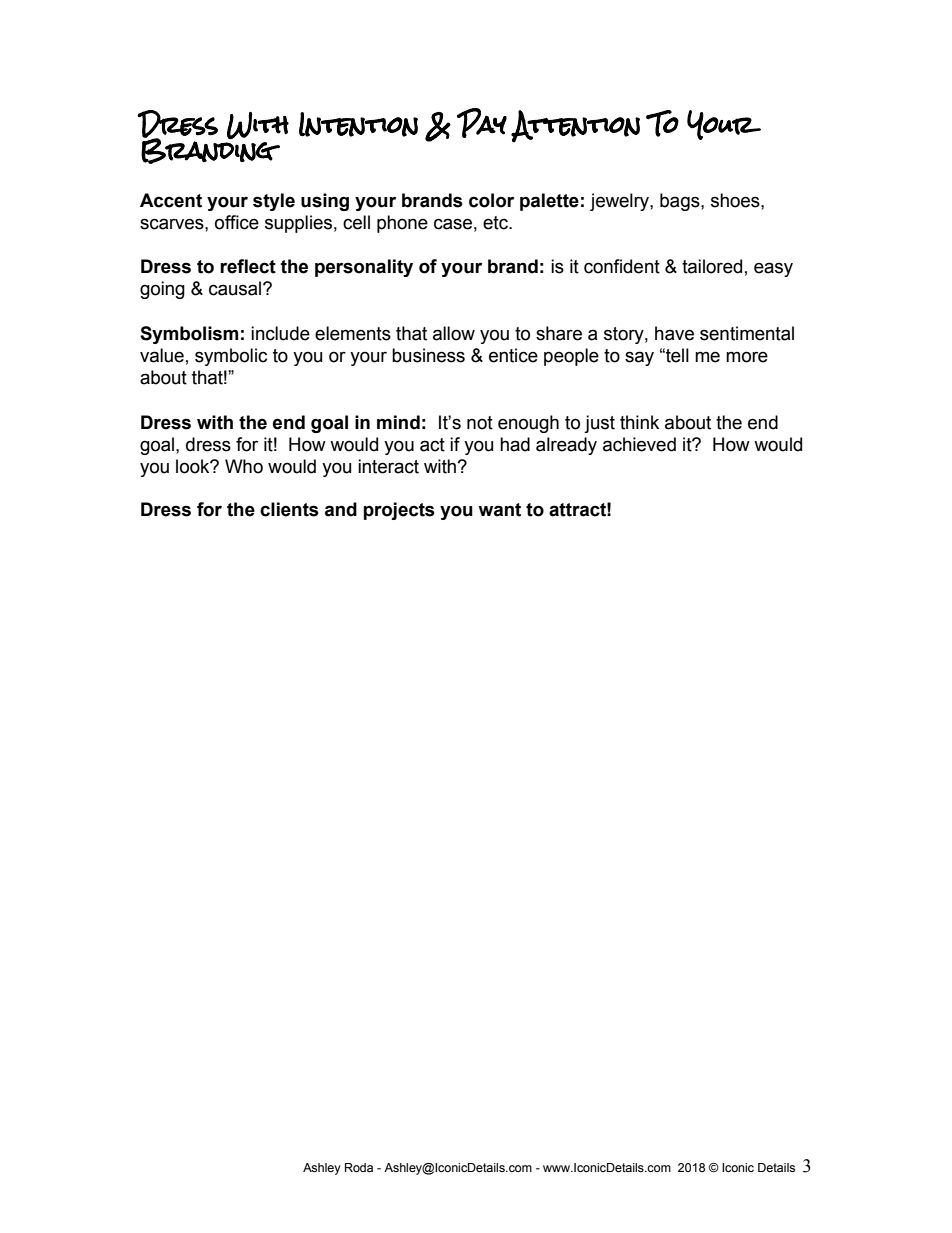 The image size is (952, 1233). I want to click on Pay, so click(482, 123).
